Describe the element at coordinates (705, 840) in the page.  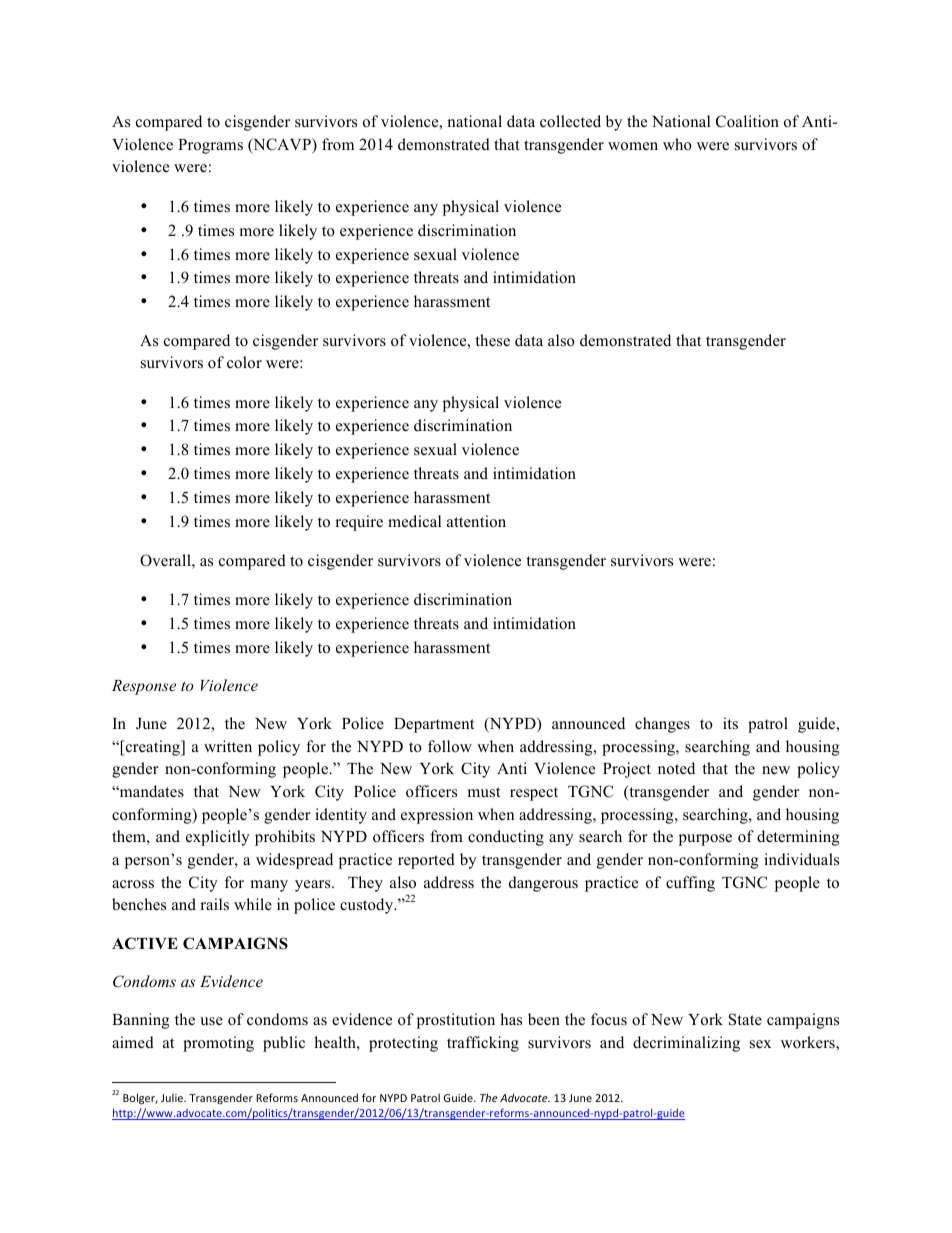
I see `purpose` at that location.
